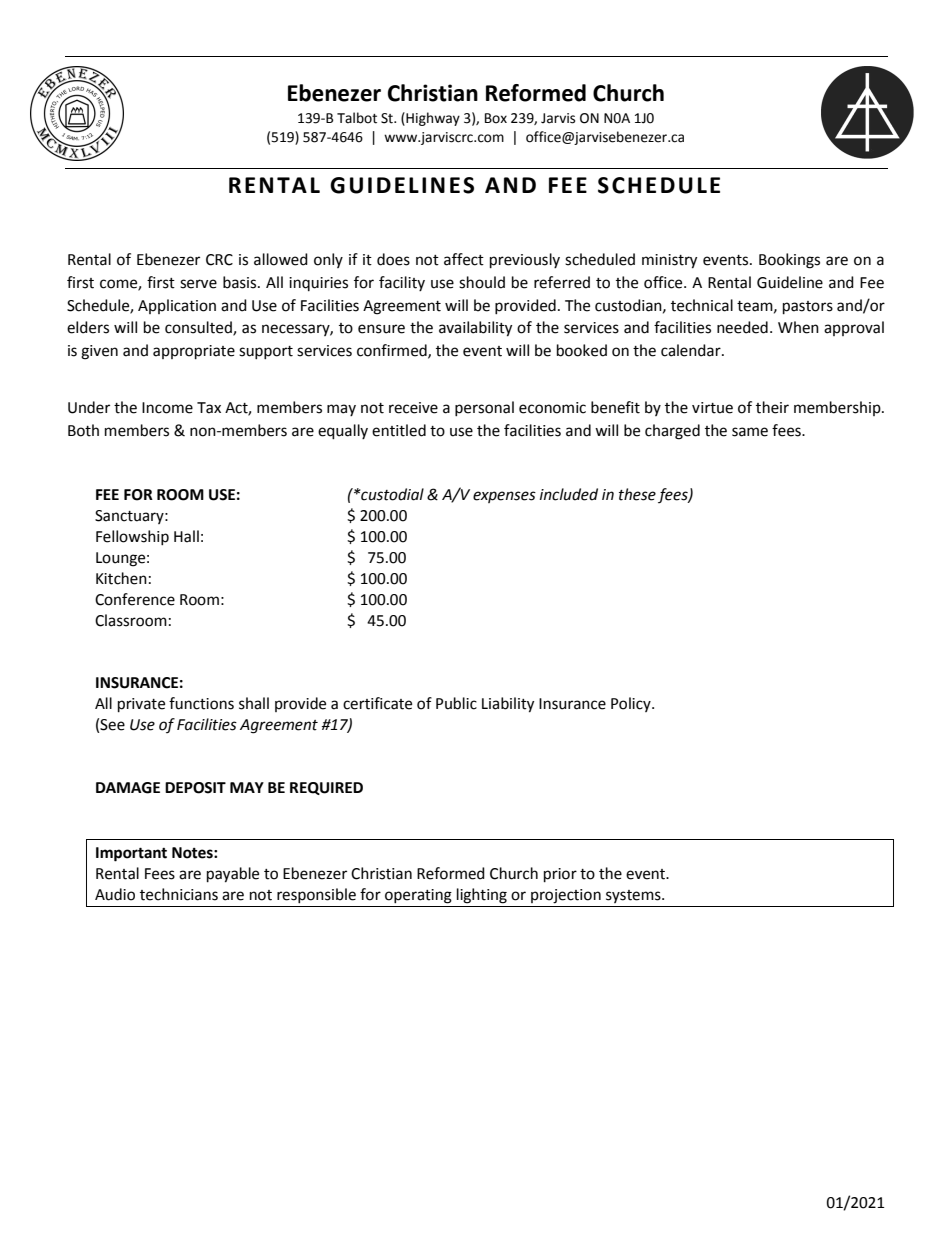 The height and width of the screenshot is (1233, 952). Describe the element at coordinates (632, 704) in the screenshot. I see `Policy` at that location.
